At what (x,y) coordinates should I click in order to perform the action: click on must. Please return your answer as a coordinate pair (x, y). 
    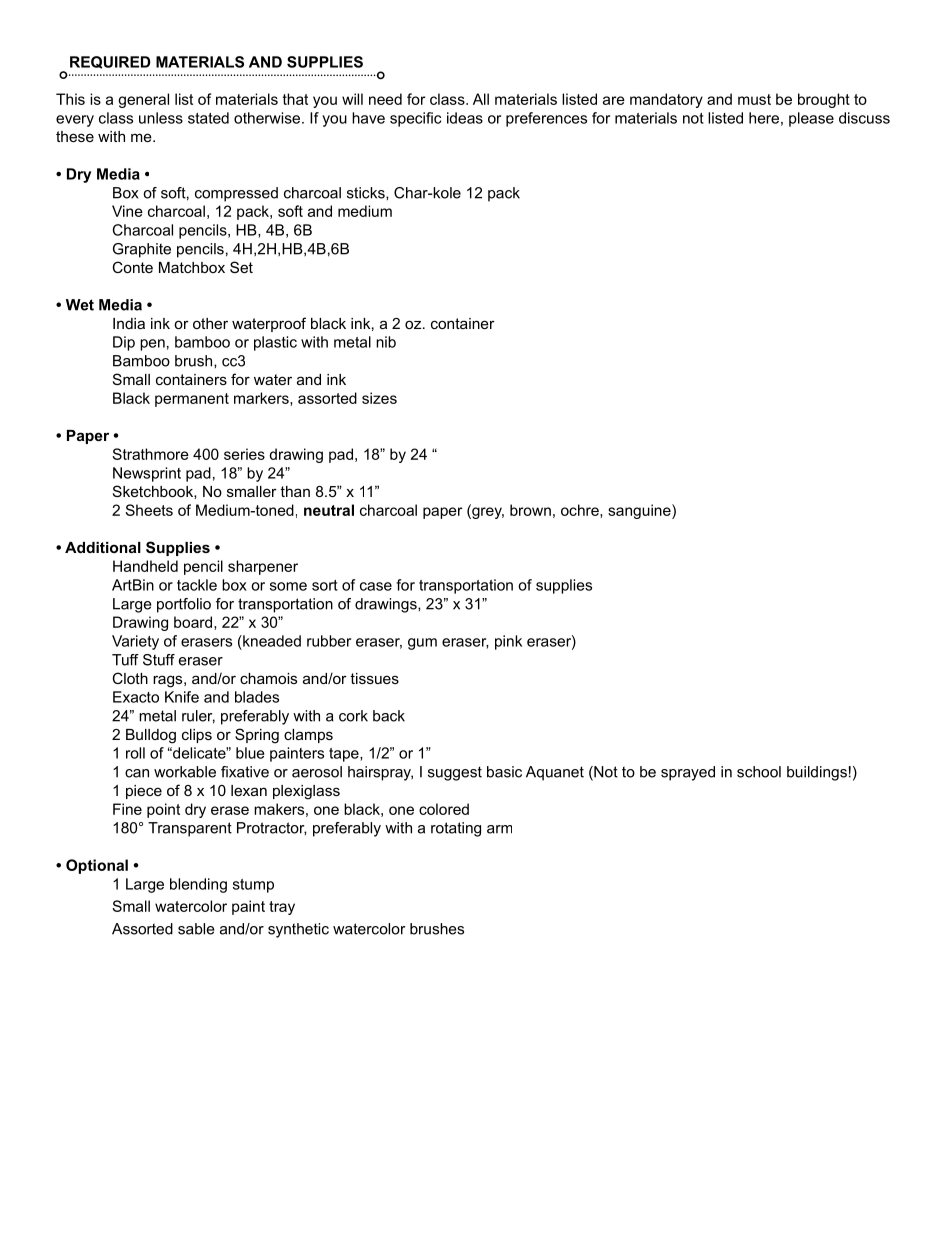
    Looking at the image, I should click on (754, 99).
